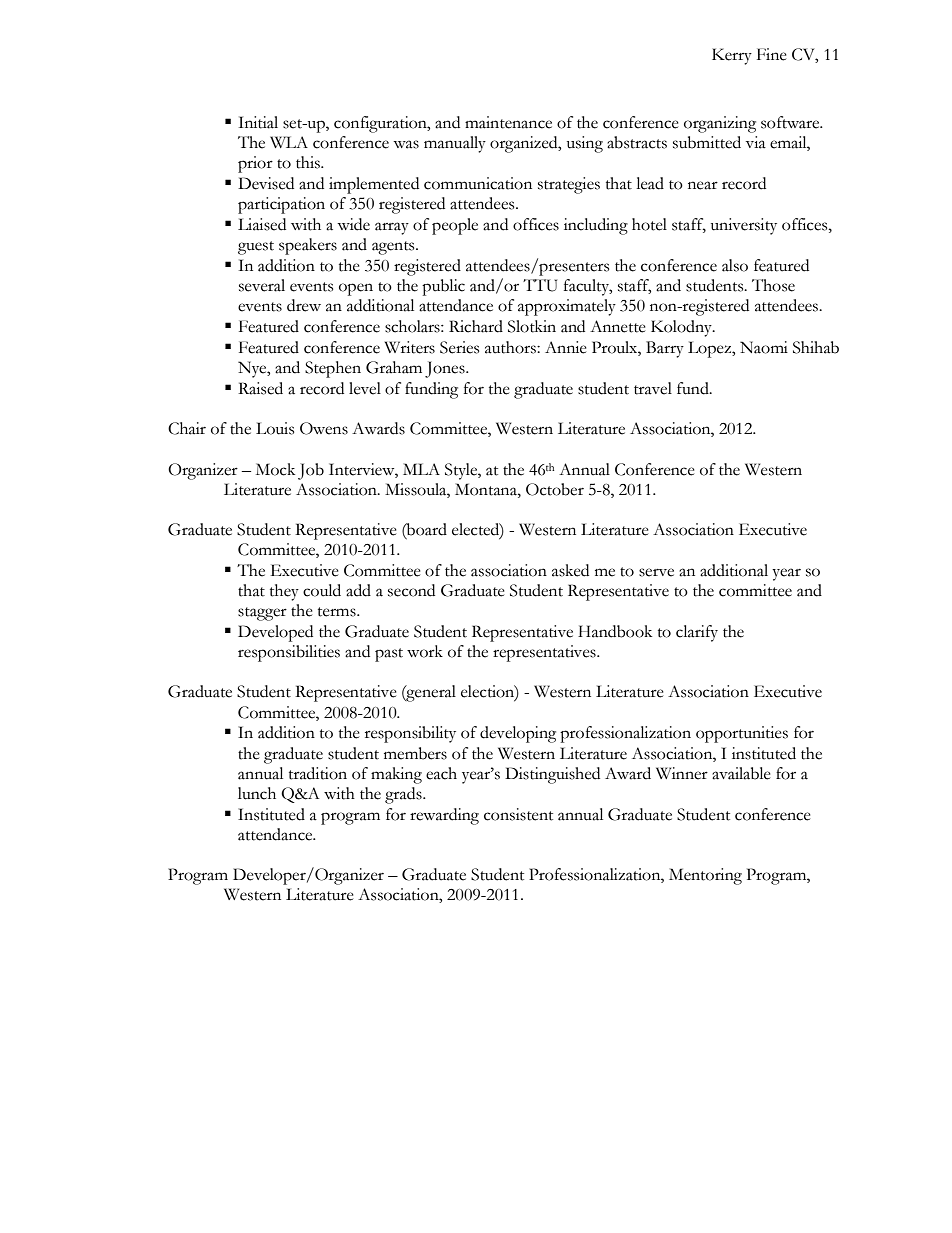  What do you see at coordinates (304, 305) in the page?
I see `drew` at bounding box center [304, 305].
